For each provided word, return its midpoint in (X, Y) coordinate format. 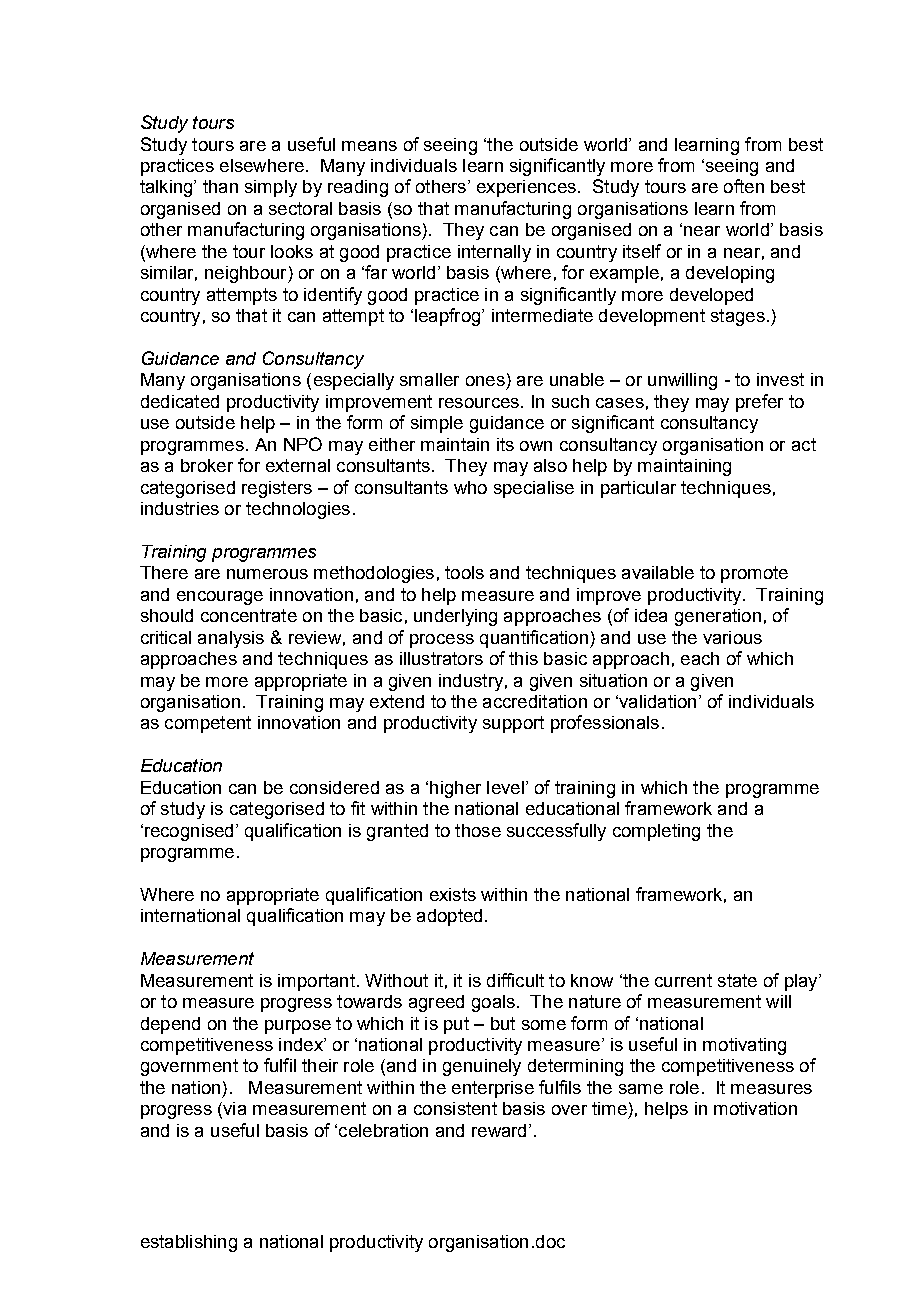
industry (471, 682)
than (220, 186)
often (744, 186)
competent (208, 724)
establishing (189, 1243)
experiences (526, 188)
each (700, 658)
